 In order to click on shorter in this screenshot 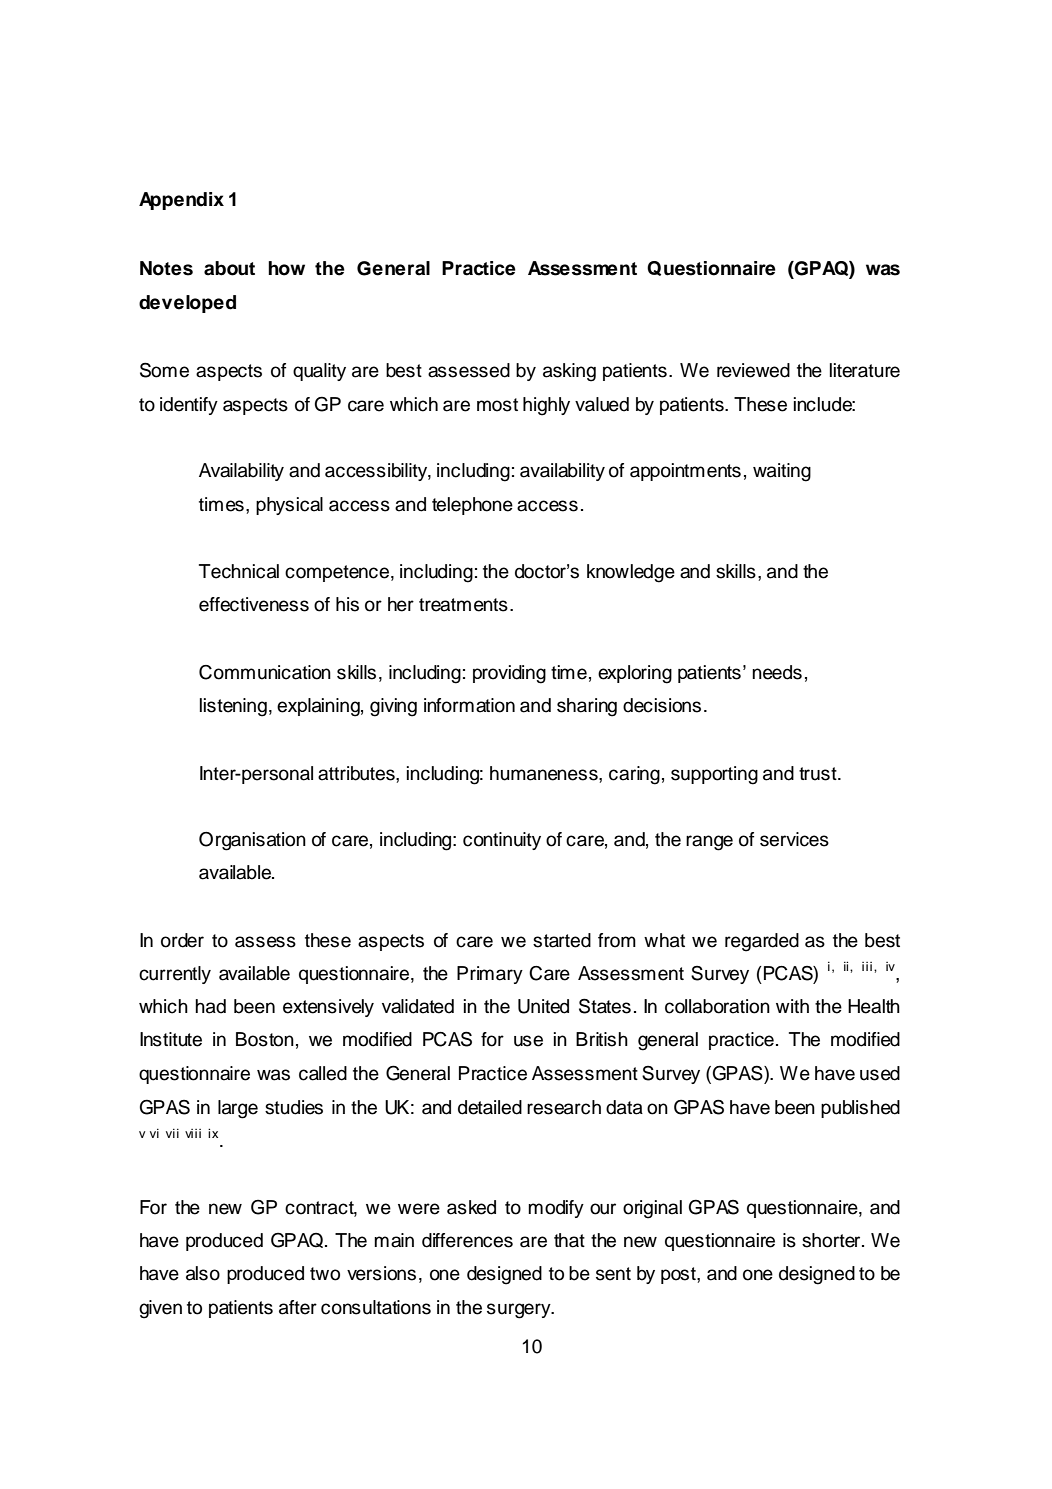, I will do `click(832, 1240)`.
